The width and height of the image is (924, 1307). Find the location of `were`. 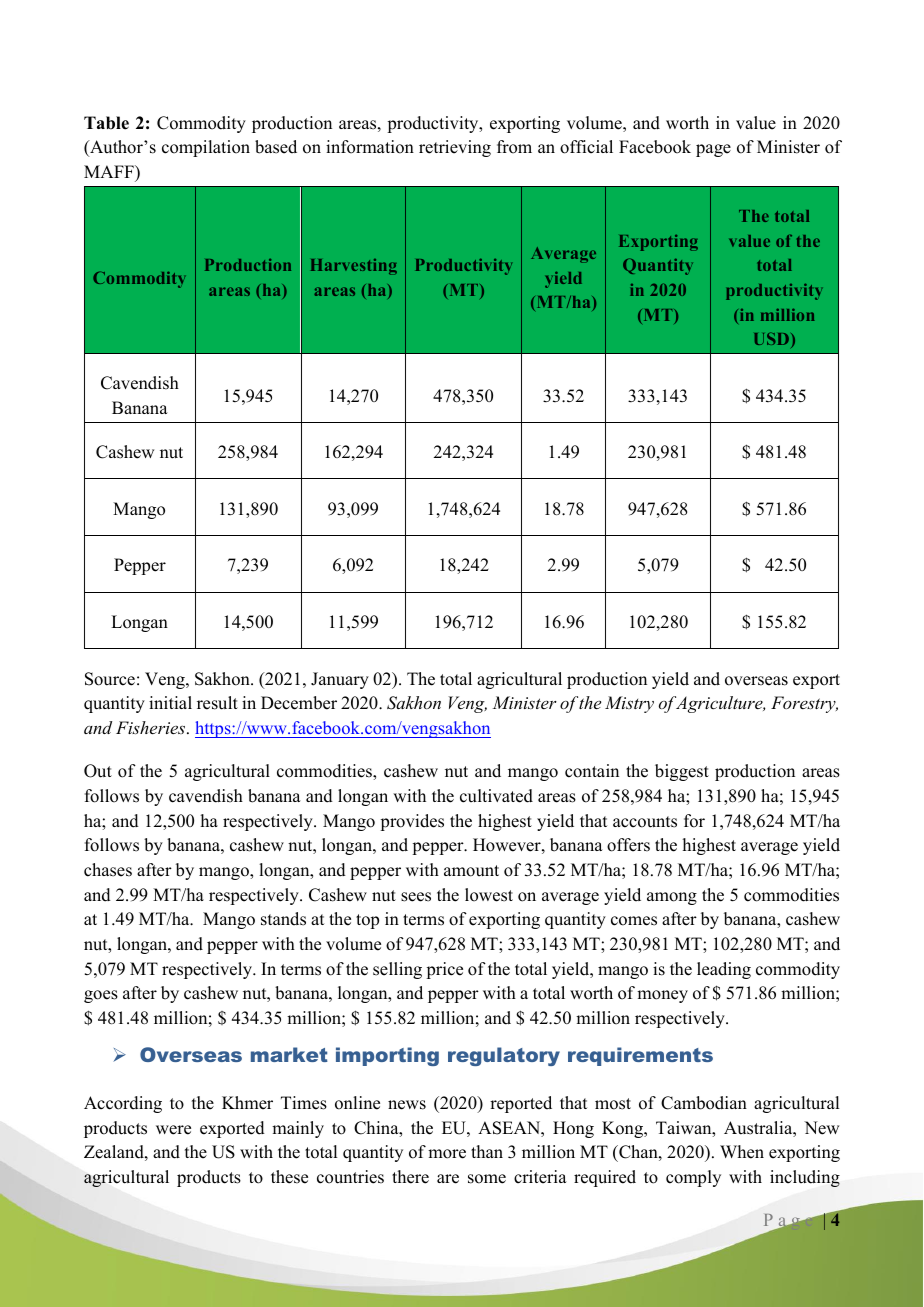

were is located at coordinates (173, 1130).
